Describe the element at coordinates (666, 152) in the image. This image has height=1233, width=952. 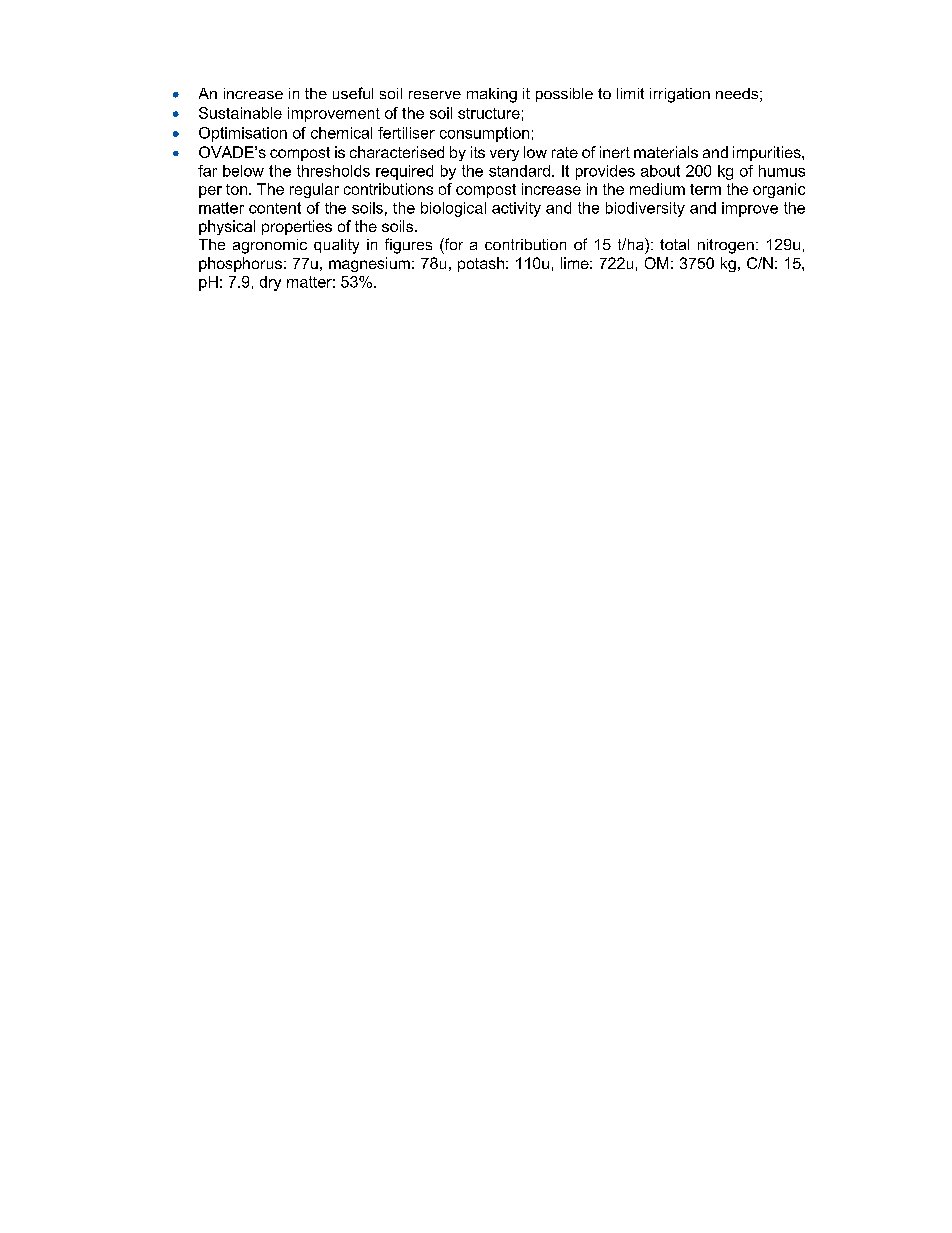
I see `materials` at that location.
